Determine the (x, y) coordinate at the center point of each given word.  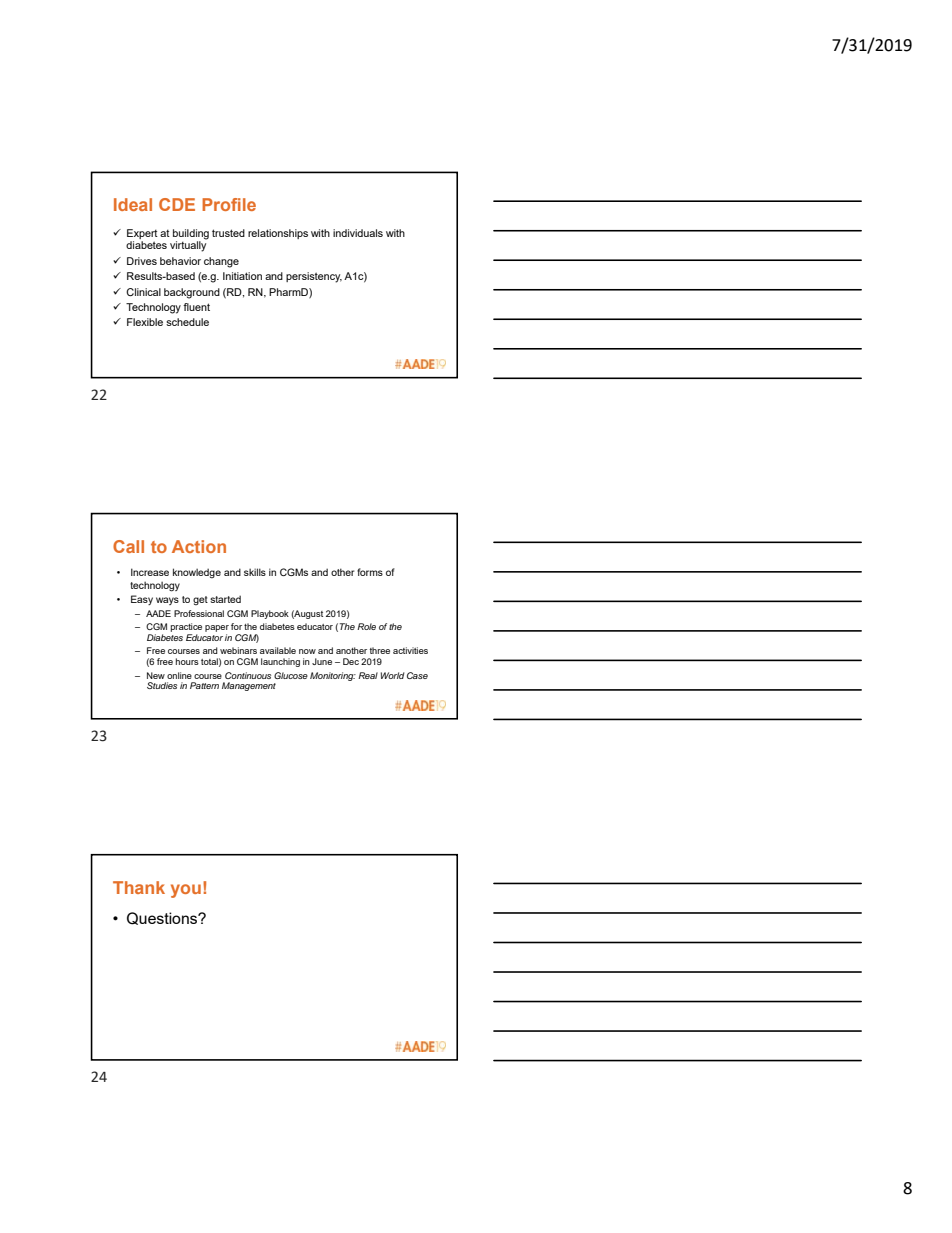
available (278, 650)
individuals (358, 233)
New (156, 675)
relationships (278, 234)
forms (370, 572)
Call (128, 546)
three (380, 650)
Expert (142, 234)
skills (255, 572)
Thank (139, 887)
